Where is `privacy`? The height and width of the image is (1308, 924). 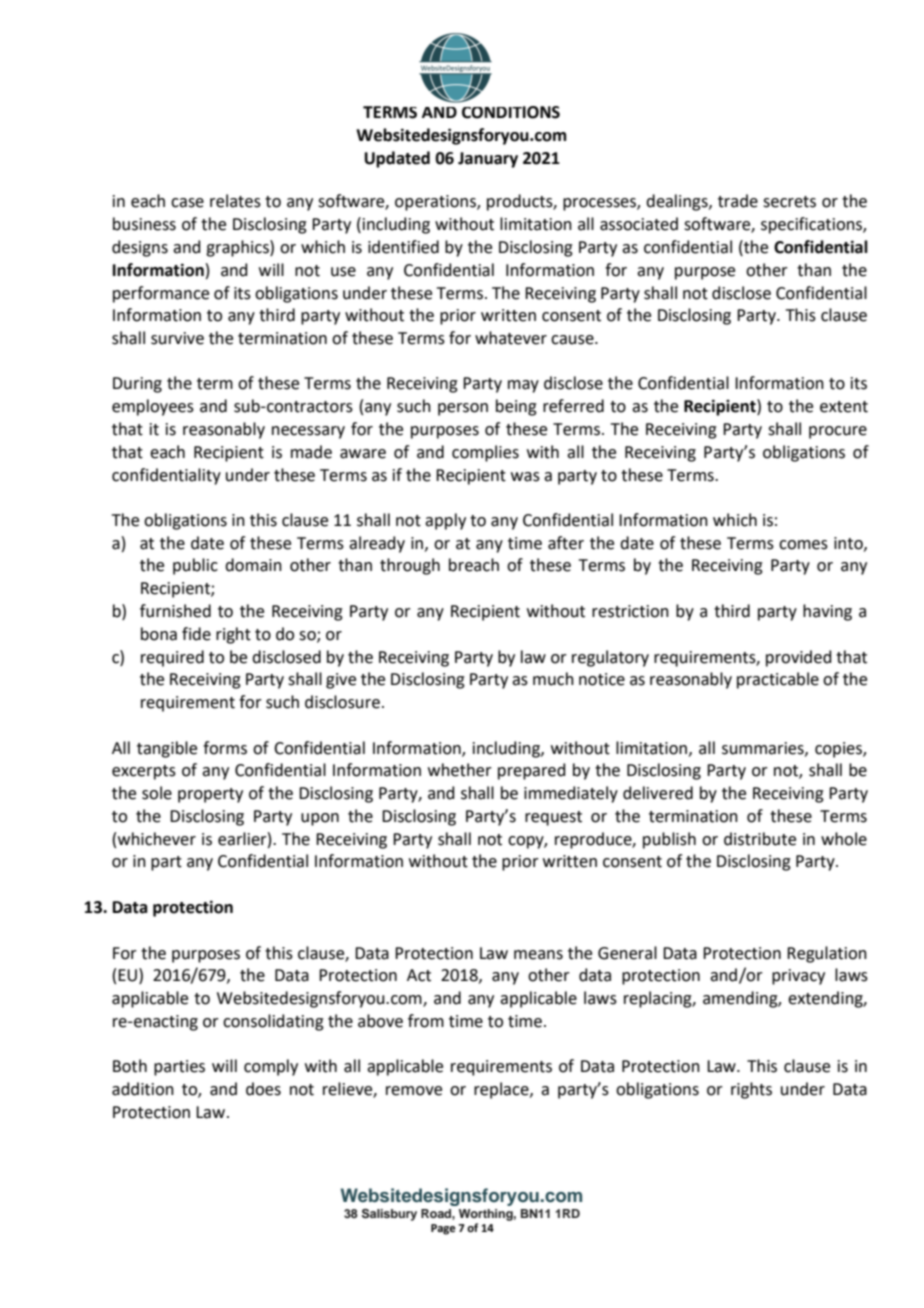
privacy is located at coordinates (798, 977).
